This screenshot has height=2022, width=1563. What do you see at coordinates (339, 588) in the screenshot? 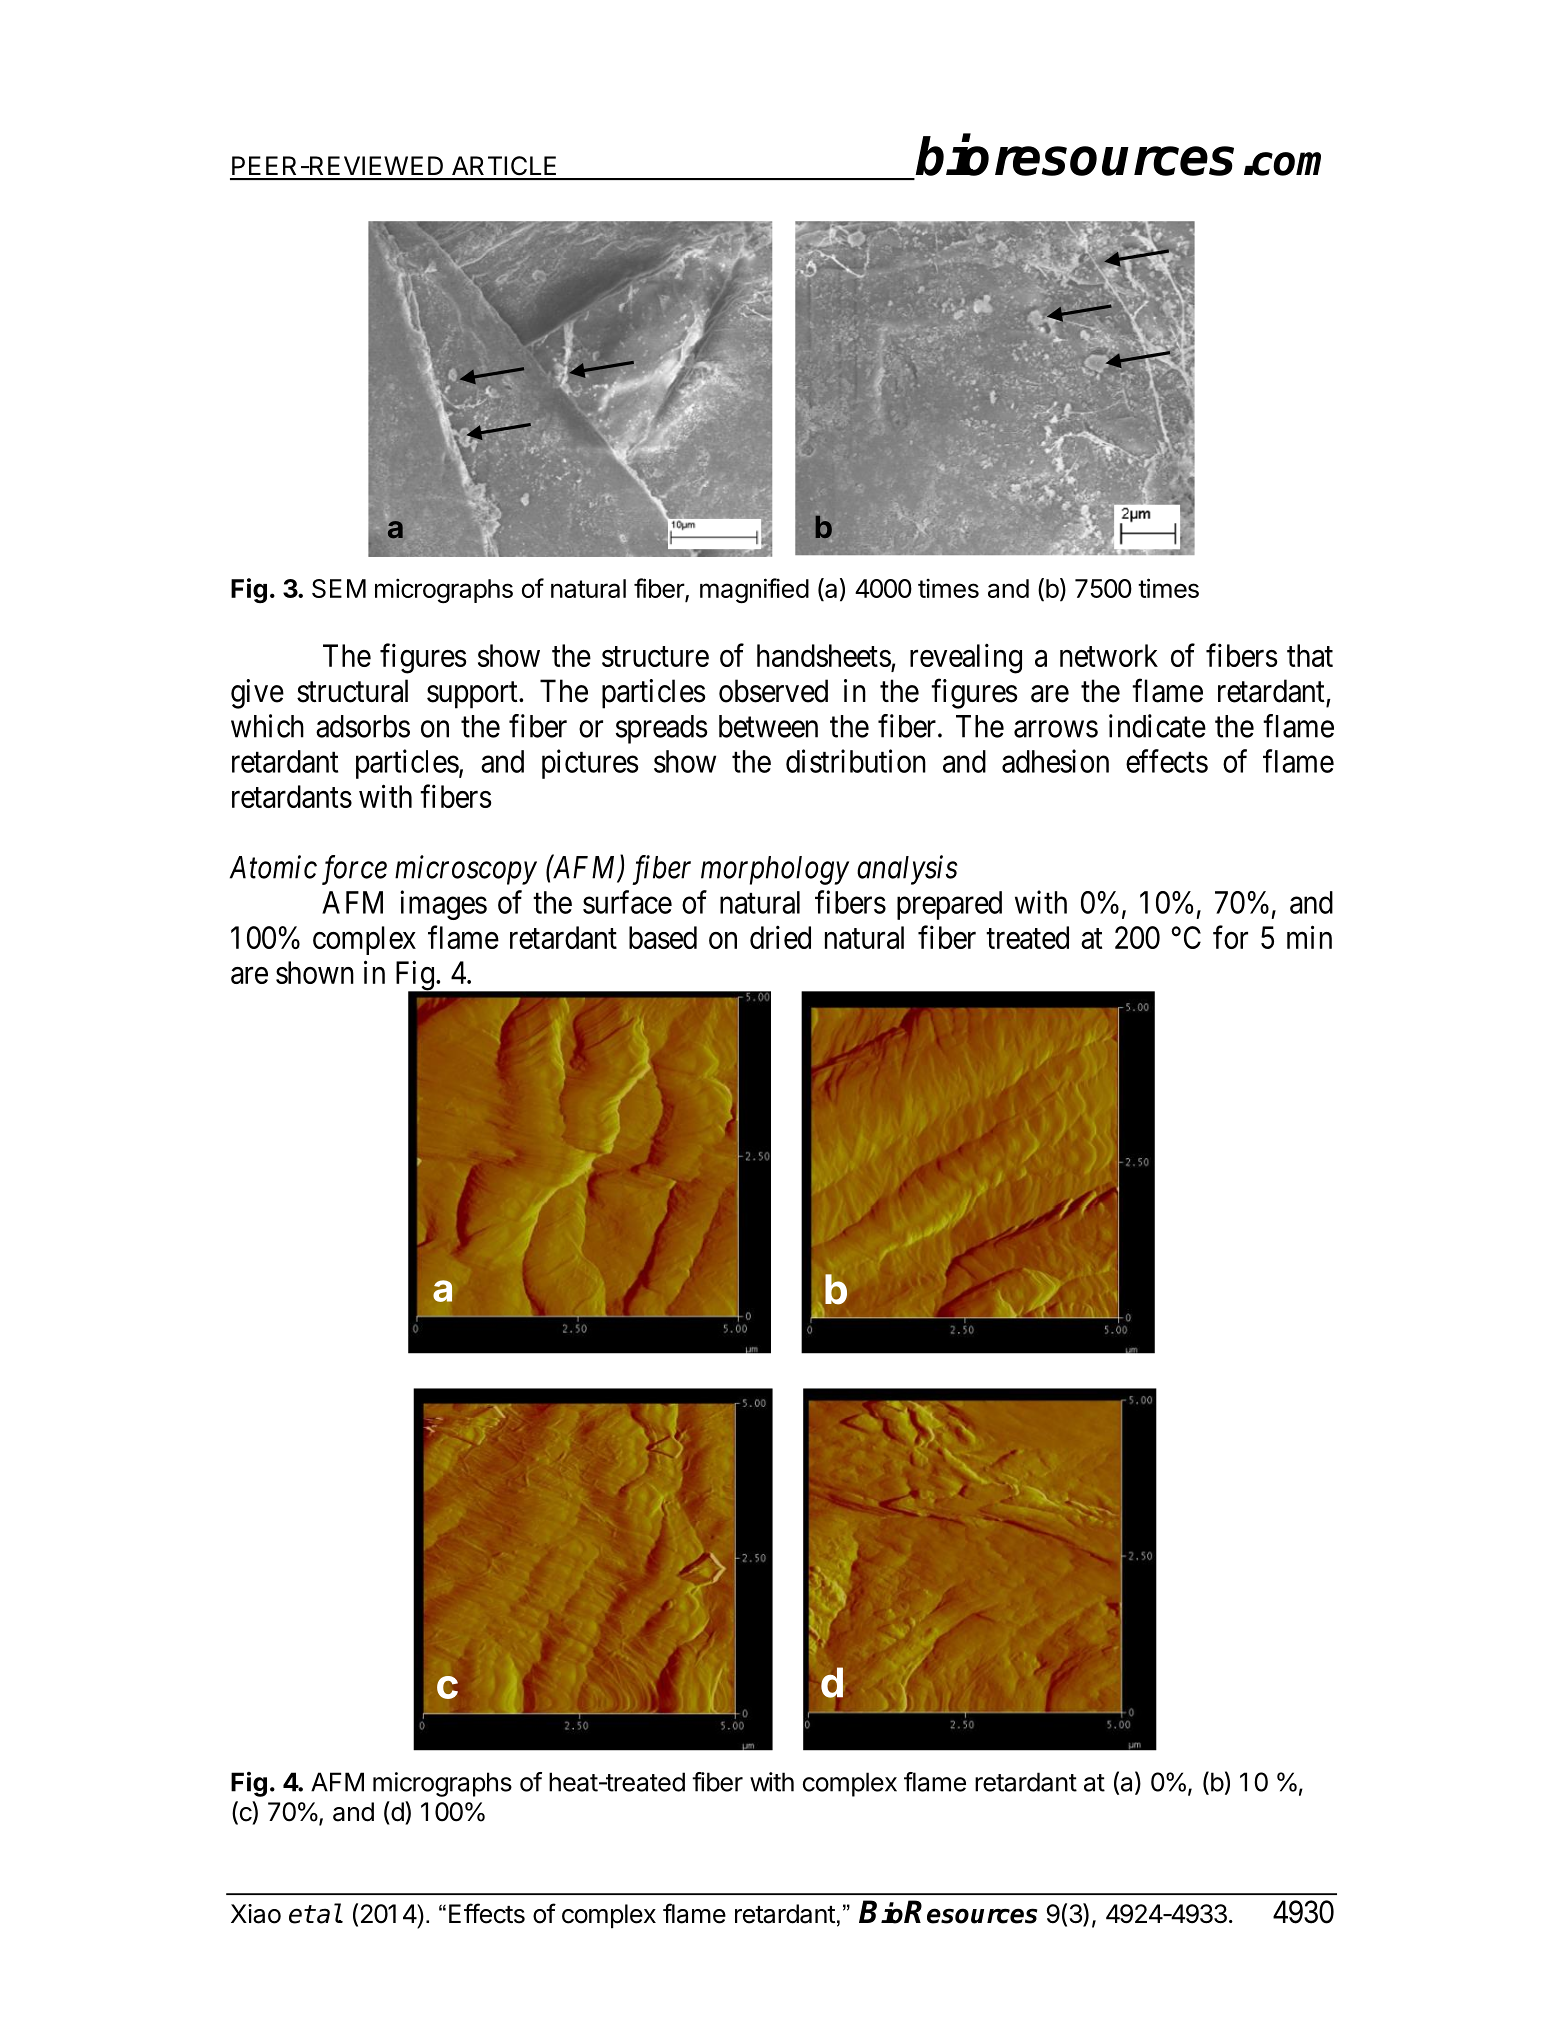
I see `SEM` at bounding box center [339, 588].
